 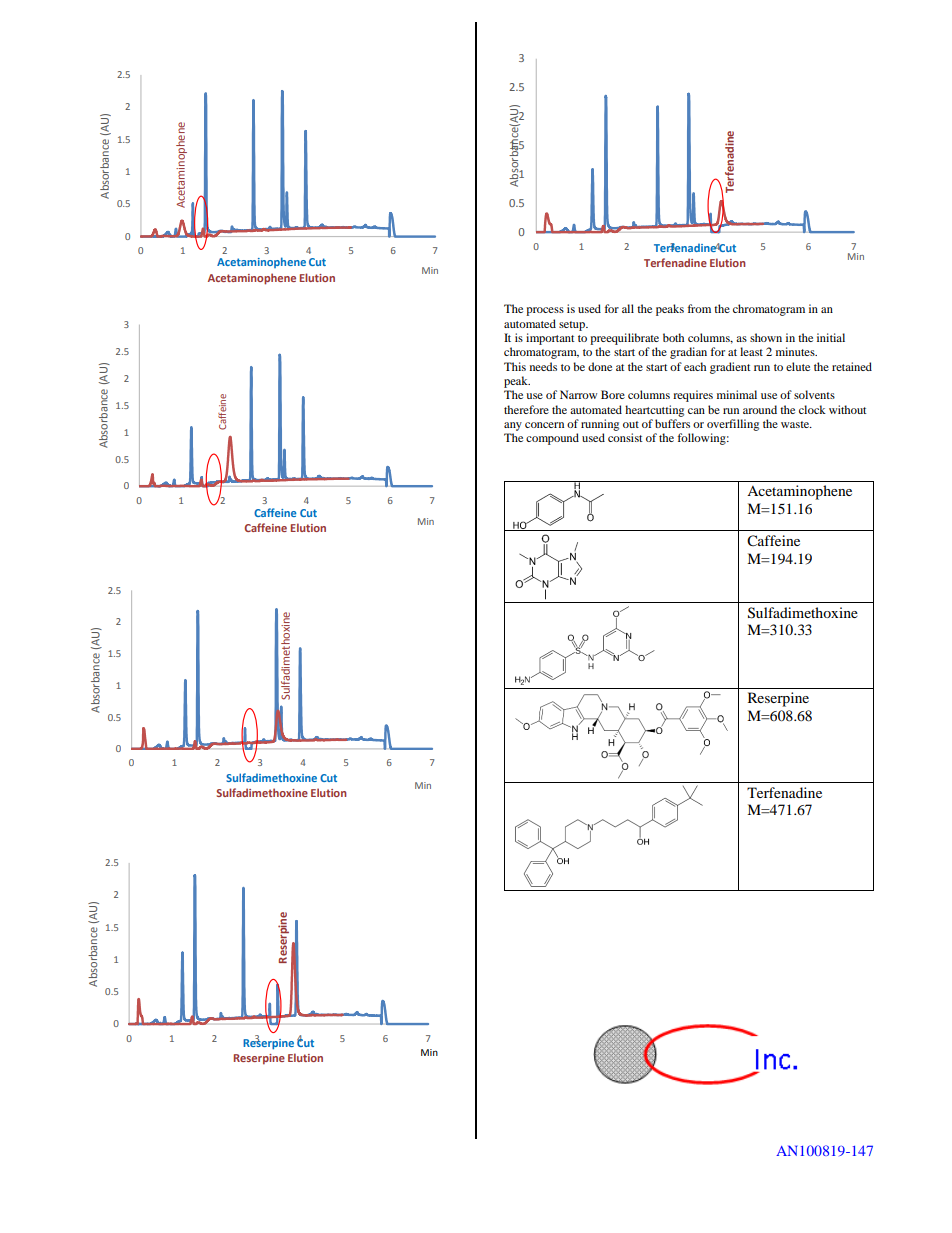 I want to click on each, so click(x=695, y=366).
